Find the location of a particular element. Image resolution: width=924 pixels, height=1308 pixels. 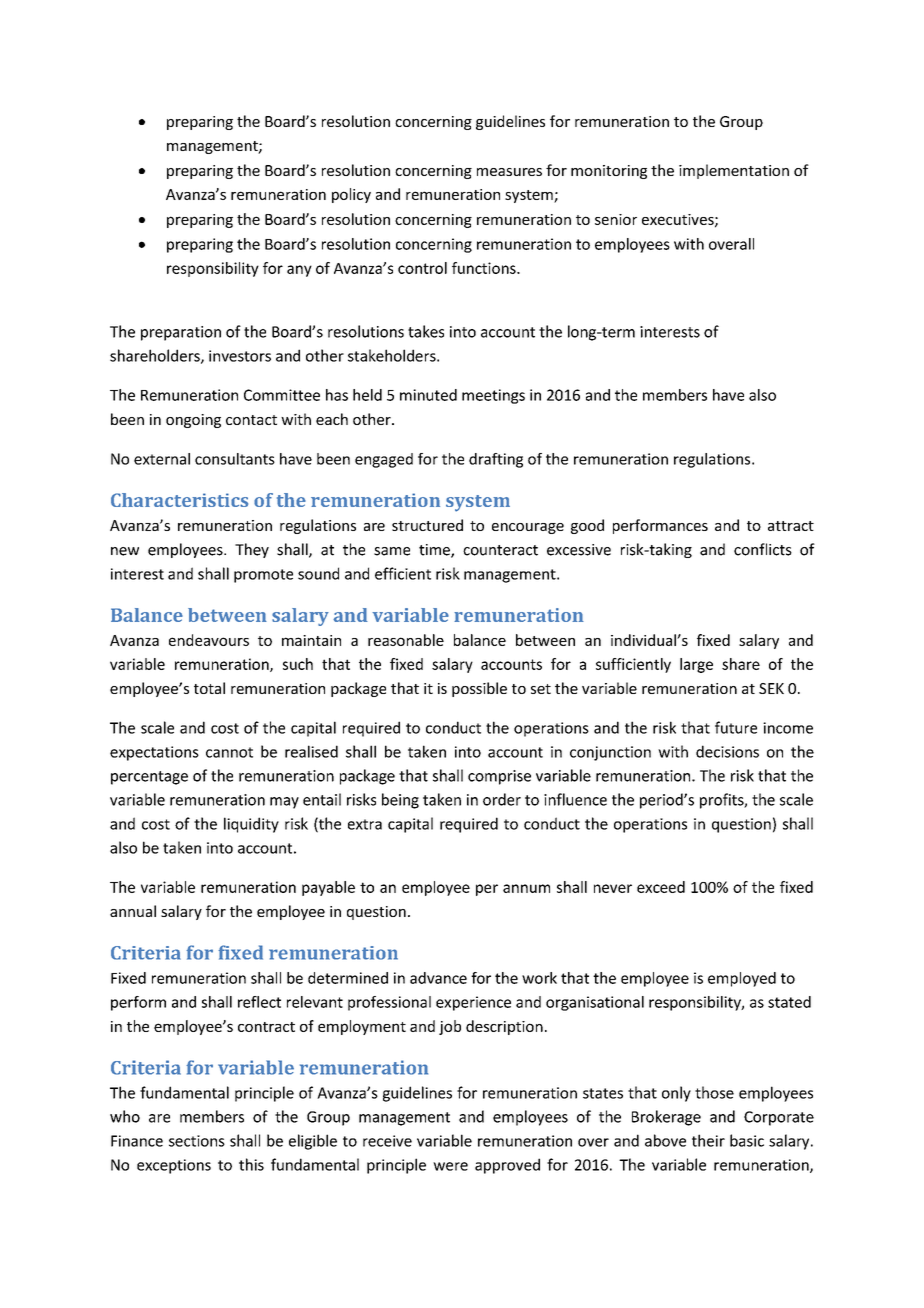

comprise is located at coordinates (499, 777).
